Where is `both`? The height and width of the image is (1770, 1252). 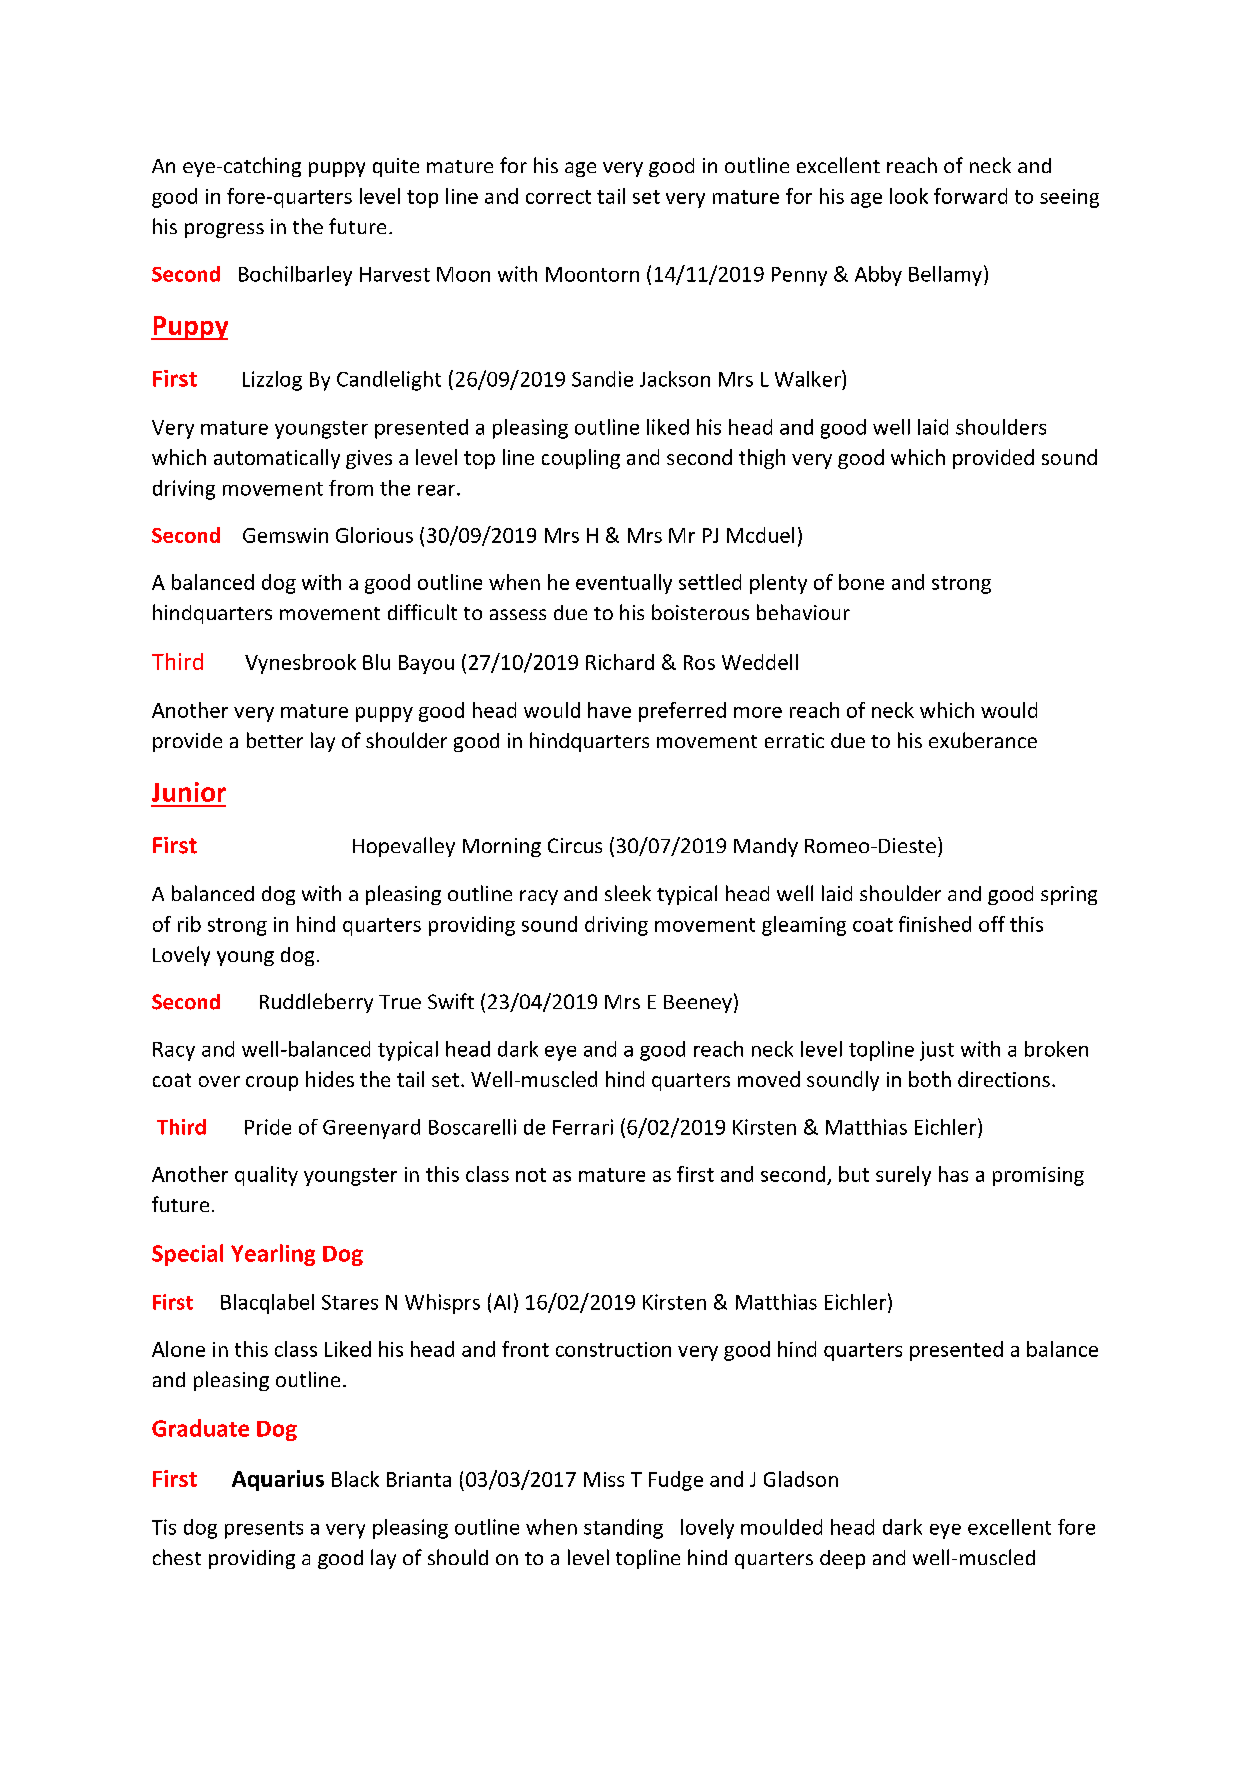
both is located at coordinates (930, 1079).
